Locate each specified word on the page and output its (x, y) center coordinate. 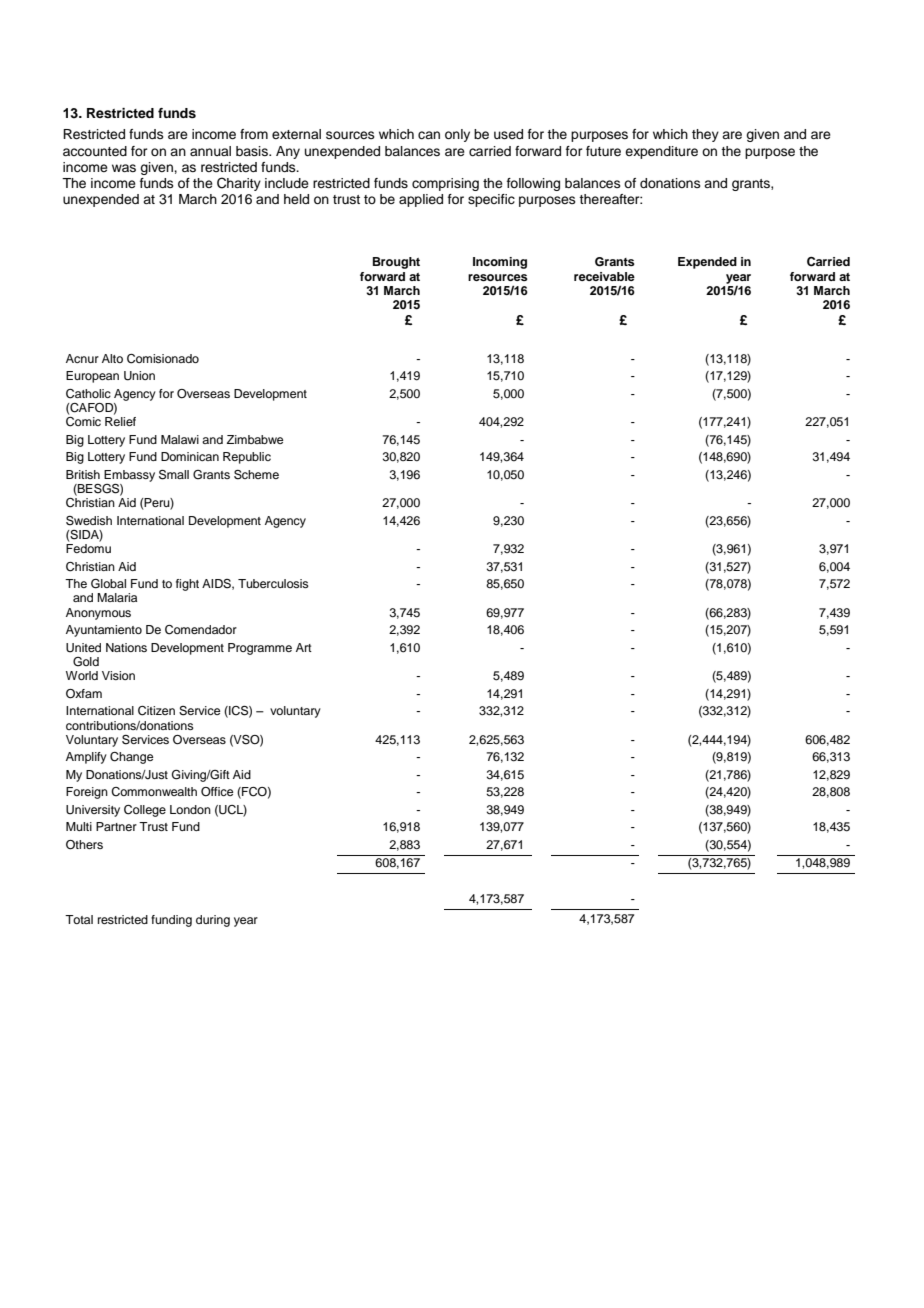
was (124, 168)
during (213, 921)
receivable (604, 276)
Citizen (156, 711)
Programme (260, 649)
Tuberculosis (273, 583)
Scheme (256, 475)
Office (217, 792)
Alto (112, 358)
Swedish (89, 521)
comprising (445, 184)
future (603, 151)
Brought (396, 263)
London (190, 809)
